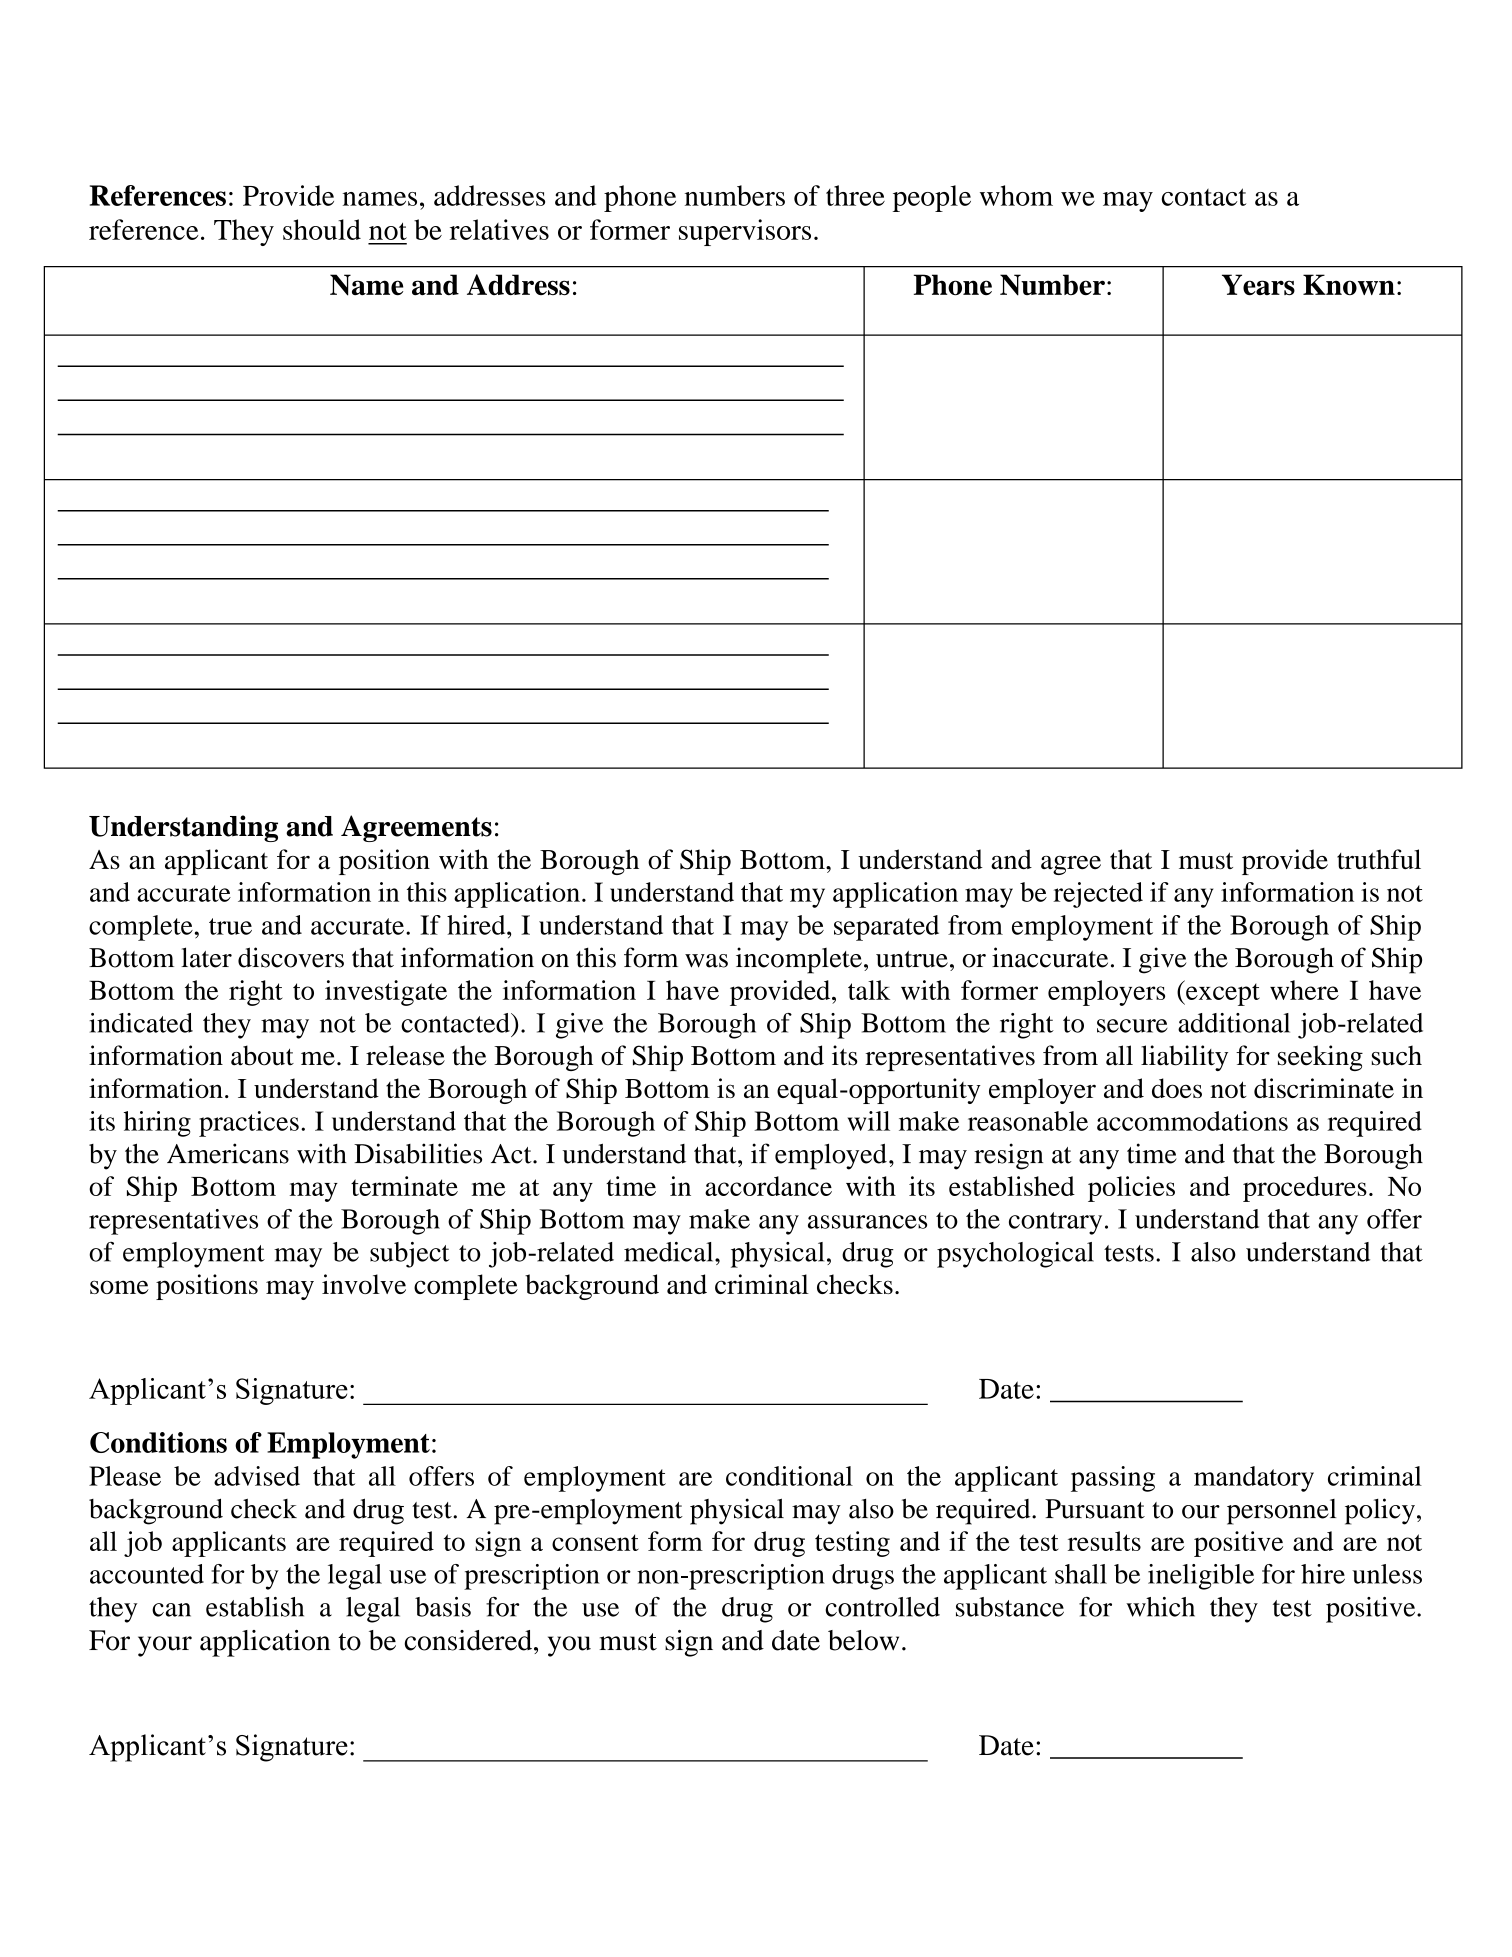 The width and height of the screenshot is (1512, 1957). I want to click on discovers, so click(291, 957).
